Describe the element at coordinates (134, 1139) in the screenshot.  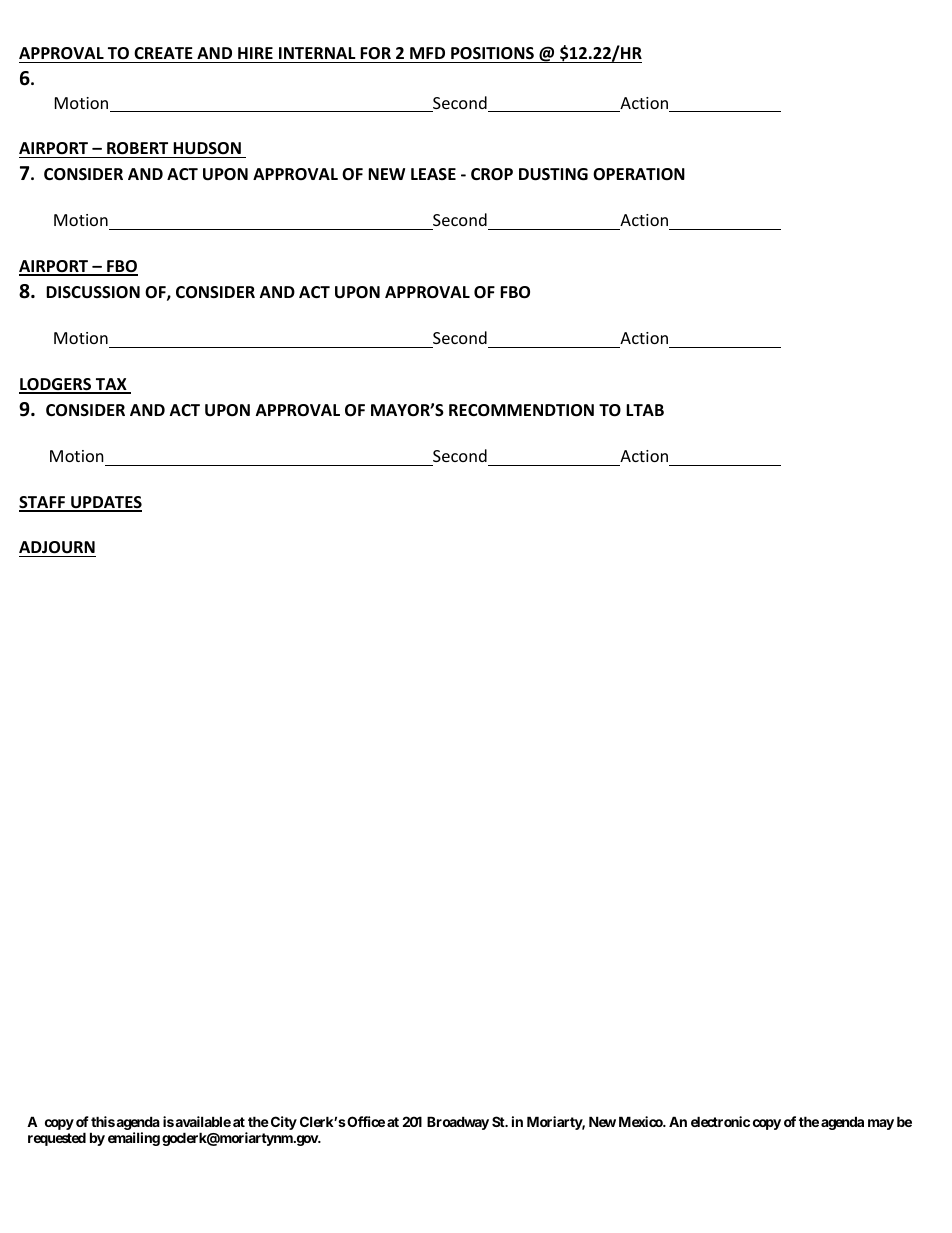
I see `emailing` at that location.
